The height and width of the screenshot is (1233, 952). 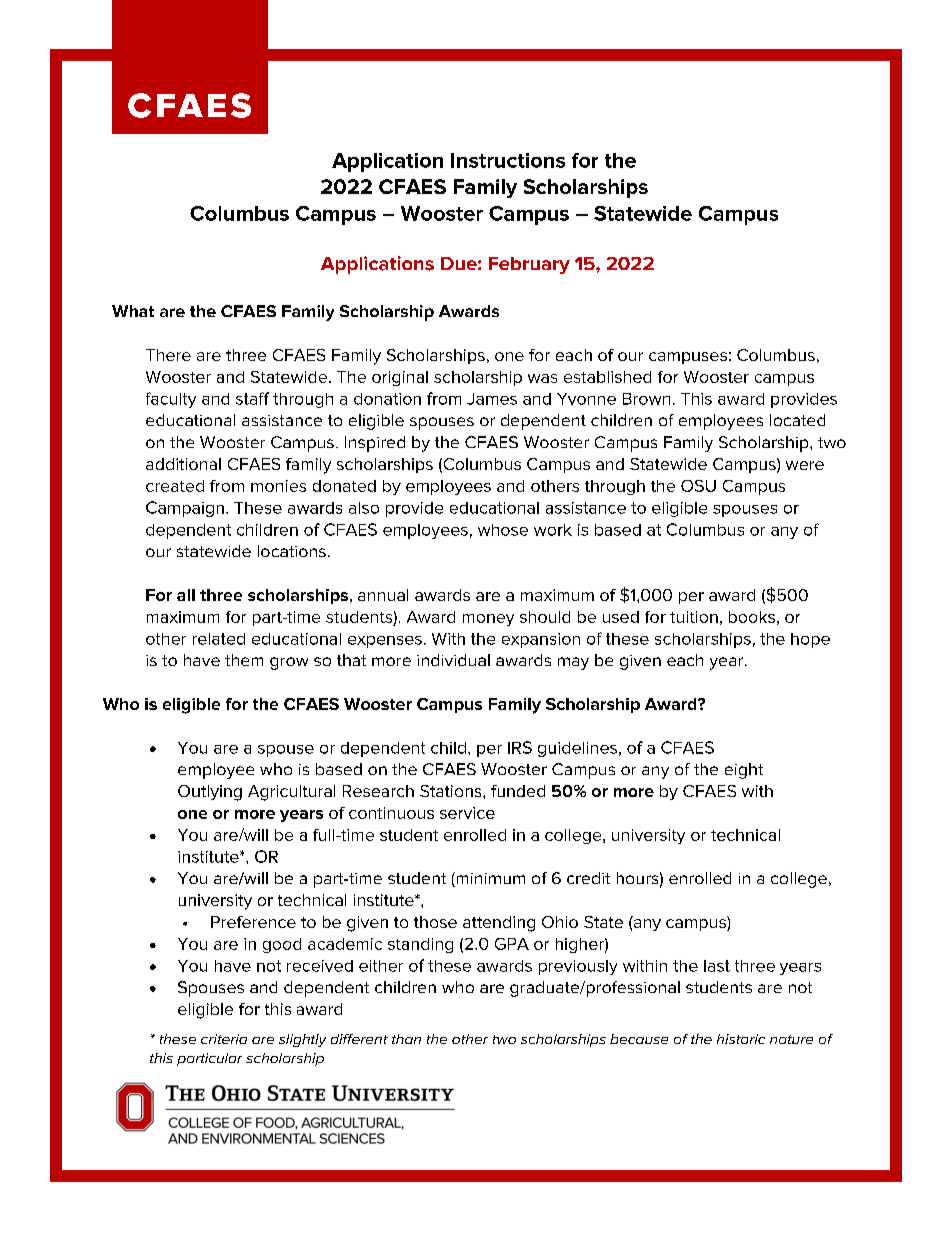 What do you see at coordinates (252, 398) in the screenshot?
I see `staff` at bounding box center [252, 398].
